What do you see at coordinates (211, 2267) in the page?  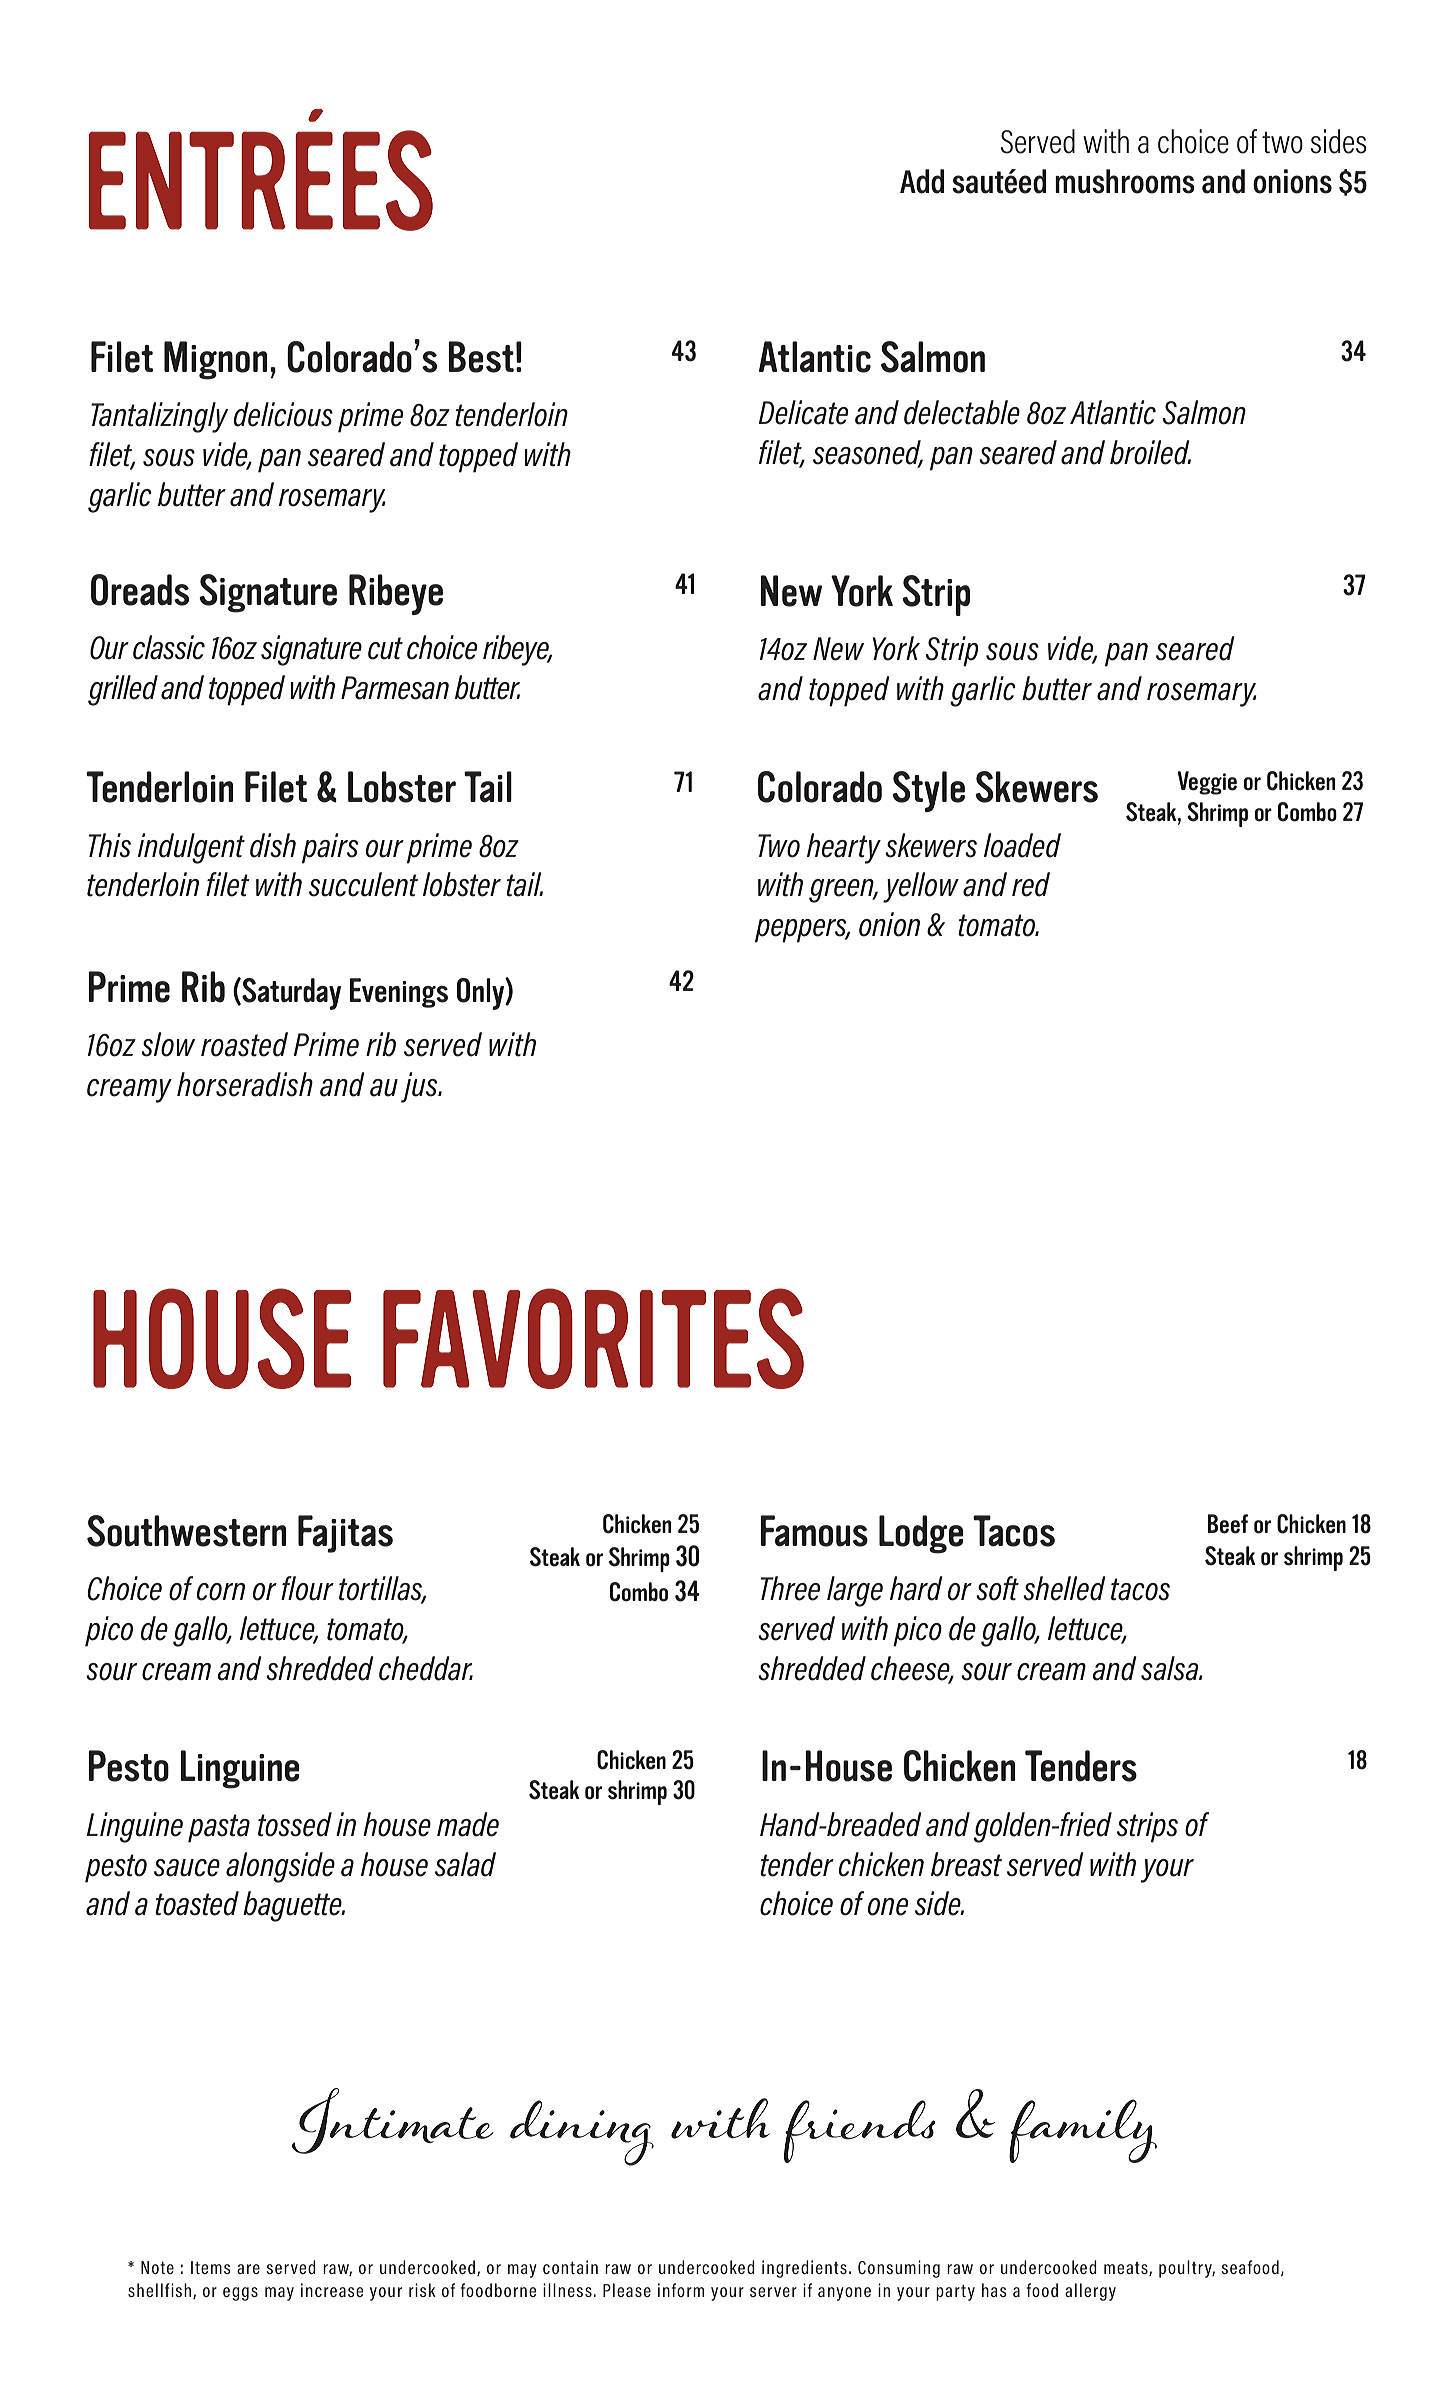 I see `Items` at bounding box center [211, 2267].
